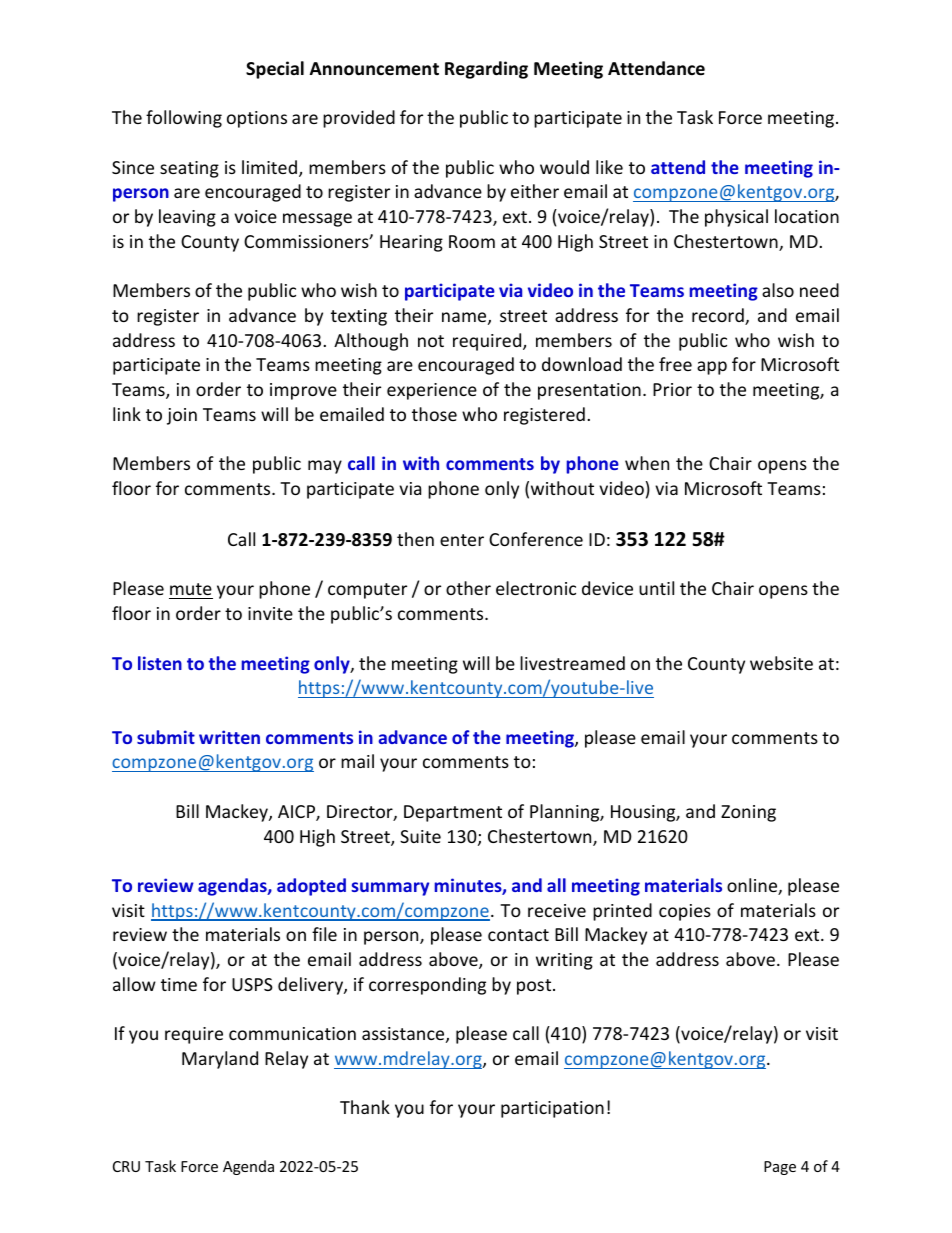  What do you see at coordinates (468, 588) in the document?
I see `other` at bounding box center [468, 588].
